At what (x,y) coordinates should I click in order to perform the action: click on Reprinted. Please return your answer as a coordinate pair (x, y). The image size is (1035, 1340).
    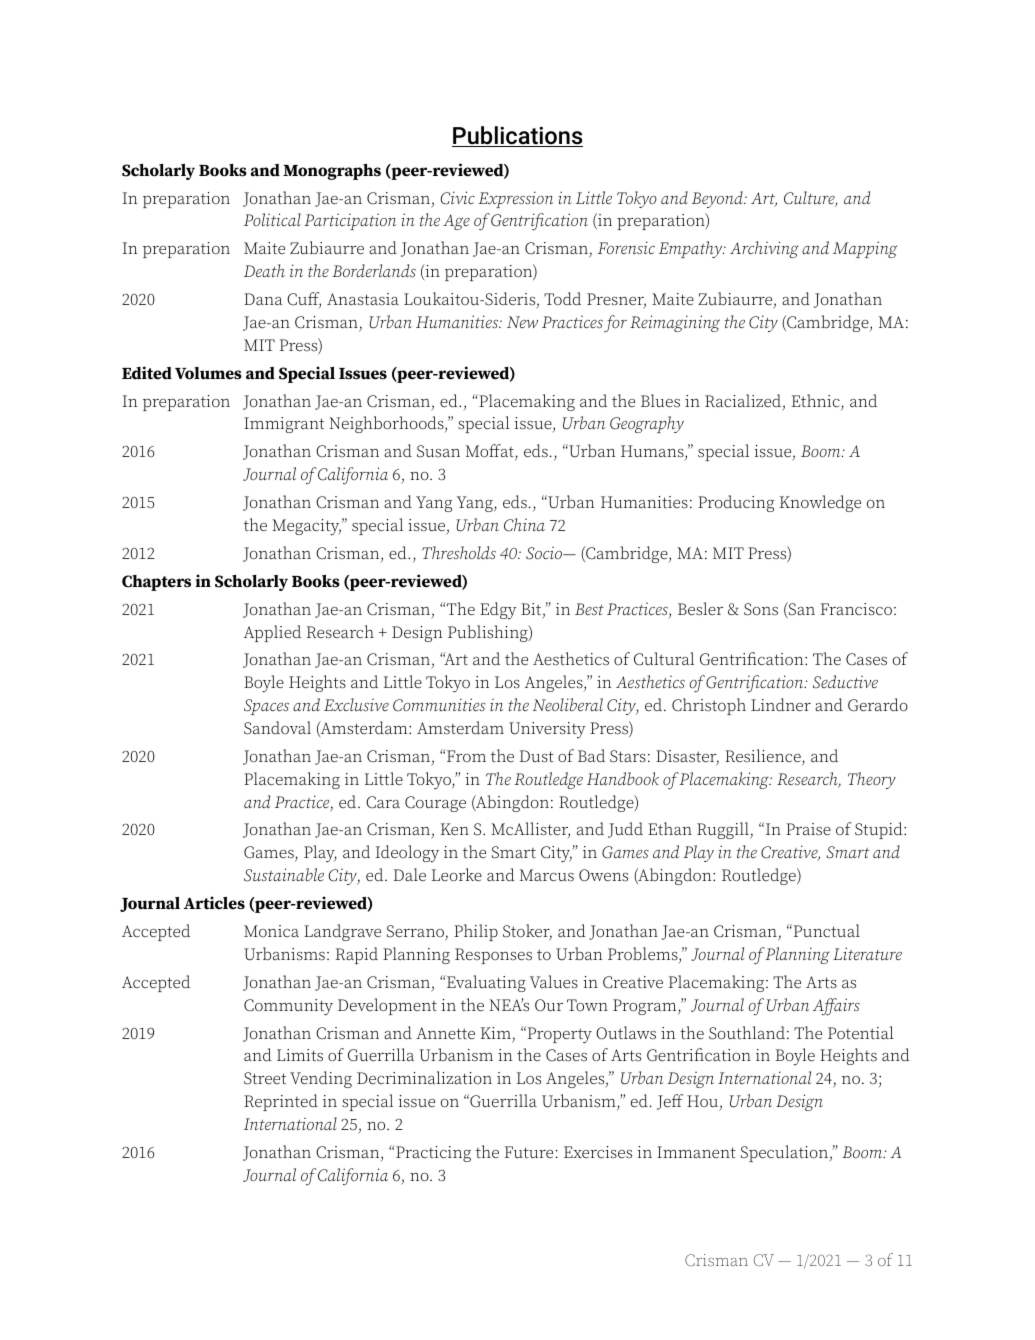
    Looking at the image, I should click on (281, 1102).
